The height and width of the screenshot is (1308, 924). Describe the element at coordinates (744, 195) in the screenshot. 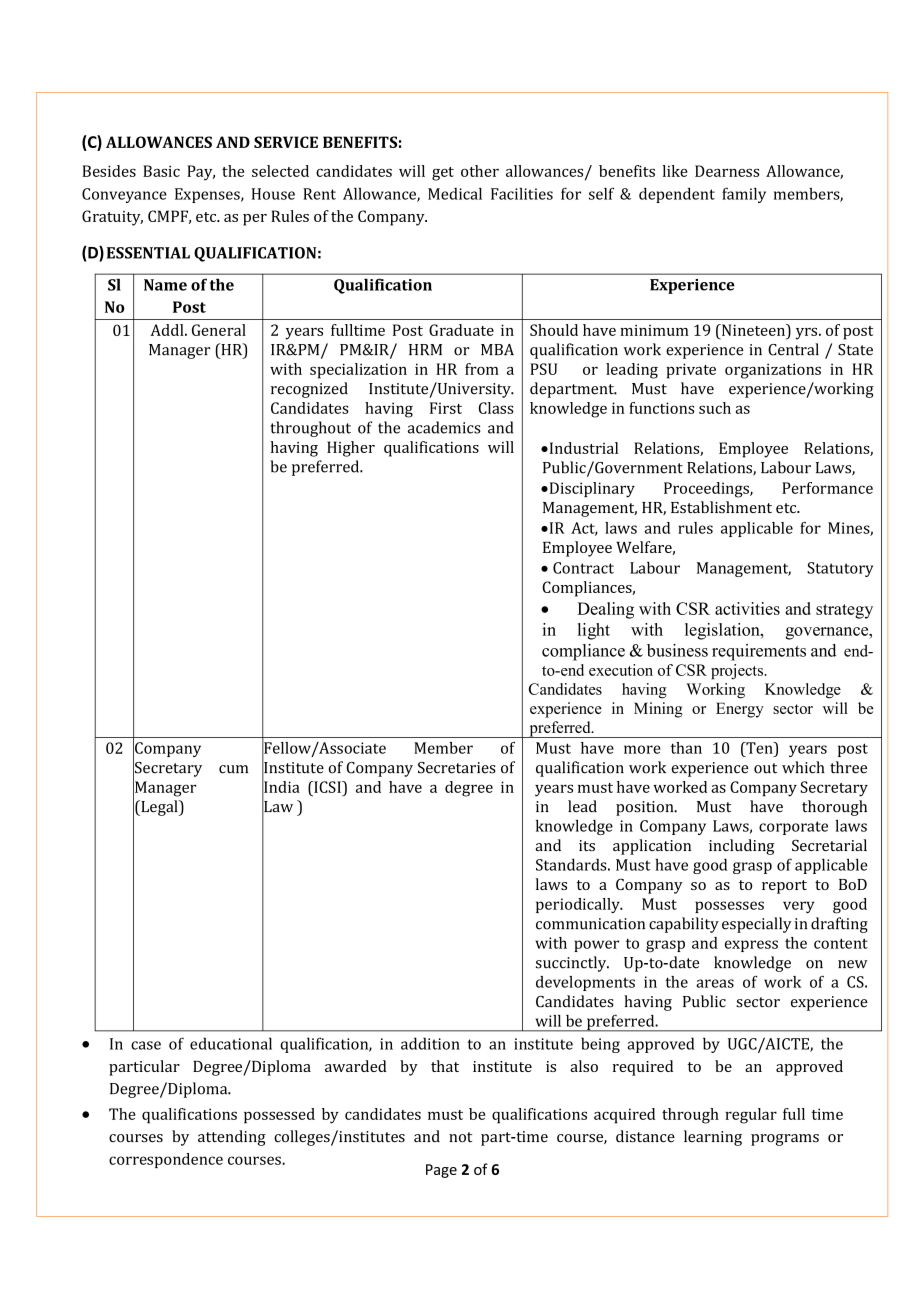

I see `family` at that location.
